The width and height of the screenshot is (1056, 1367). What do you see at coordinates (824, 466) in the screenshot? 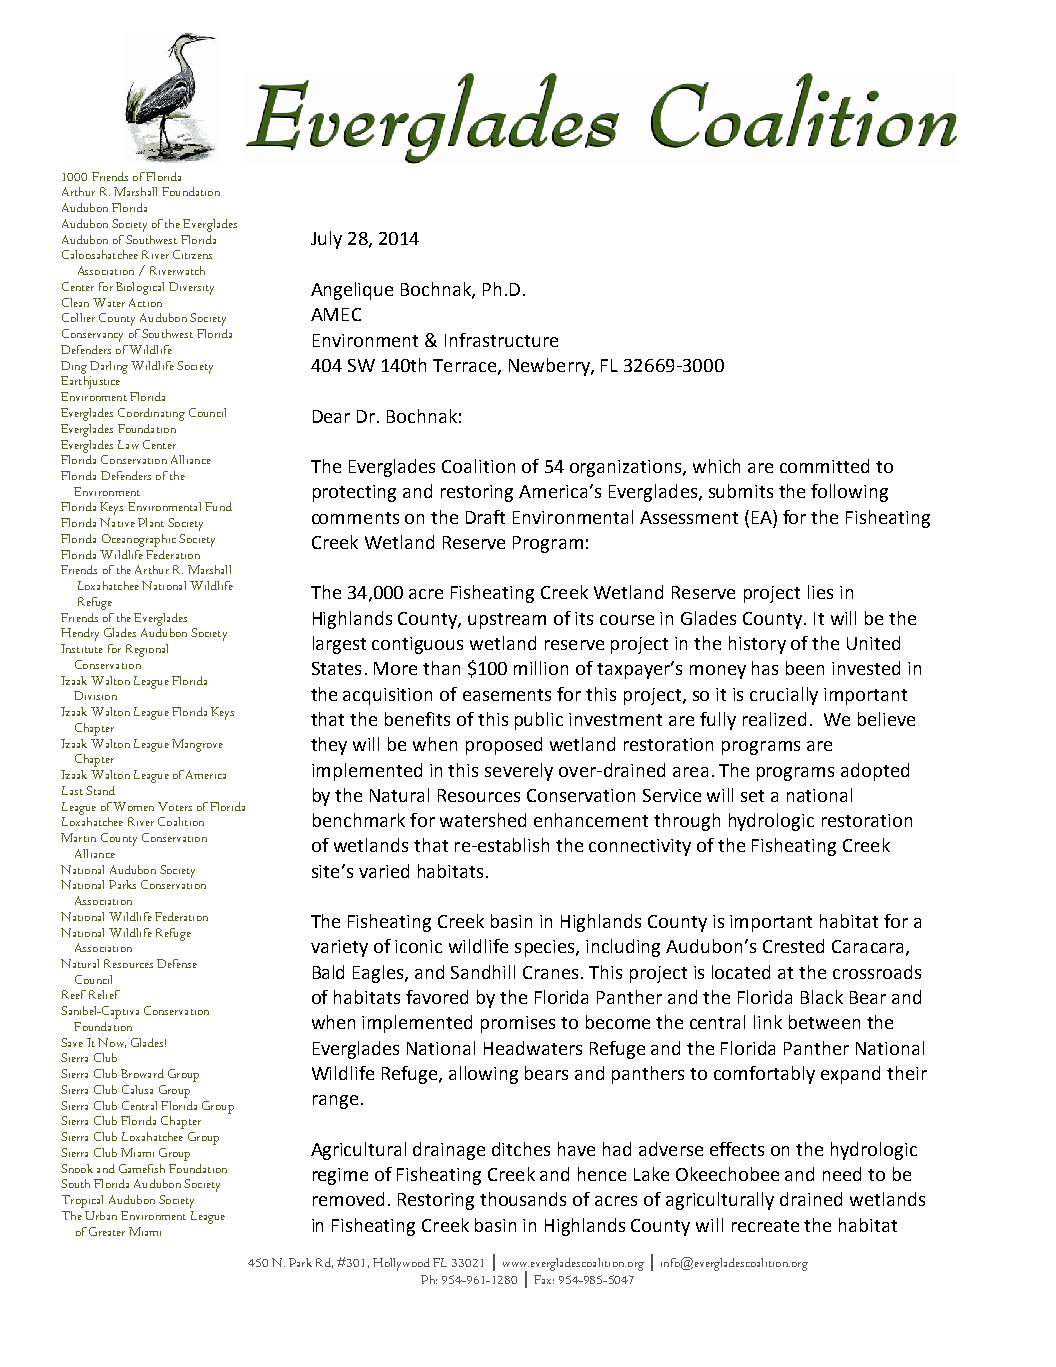
I see `committed` at bounding box center [824, 466].
